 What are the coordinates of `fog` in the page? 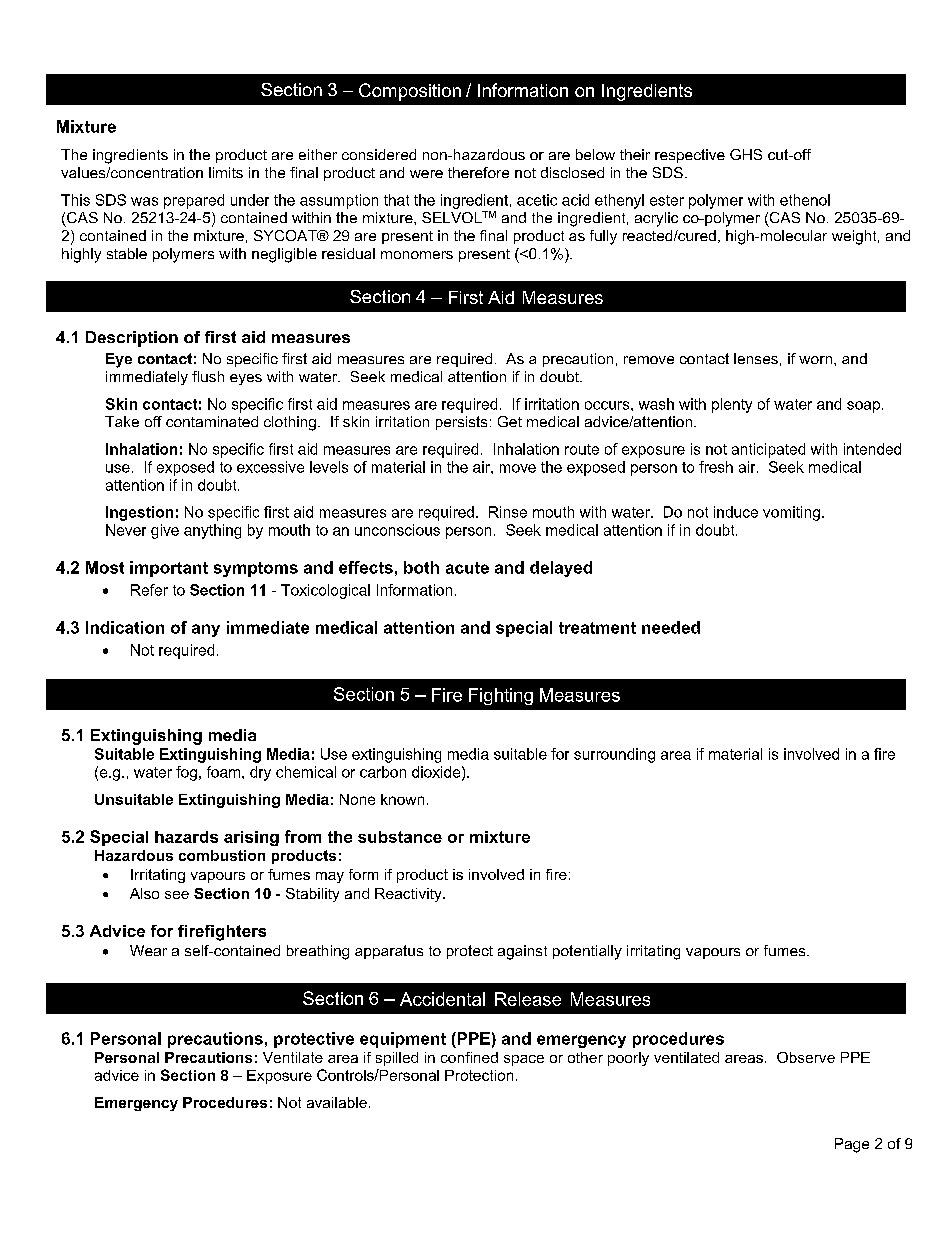 It's located at (186, 773).
